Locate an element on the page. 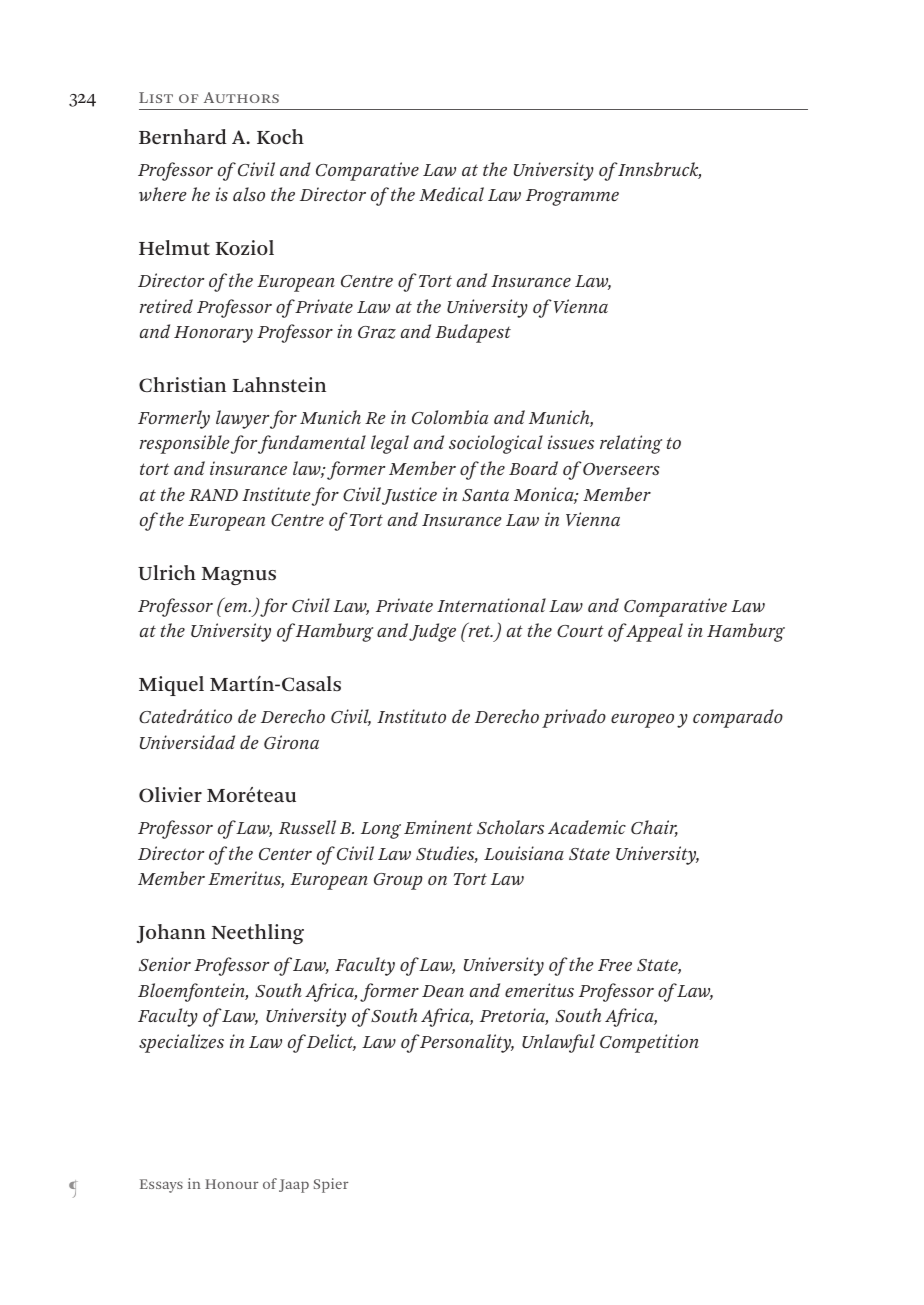 Image resolution: width=924 pixels, height=1305 pixels. Olivier is located at coordinates (170, 795).
